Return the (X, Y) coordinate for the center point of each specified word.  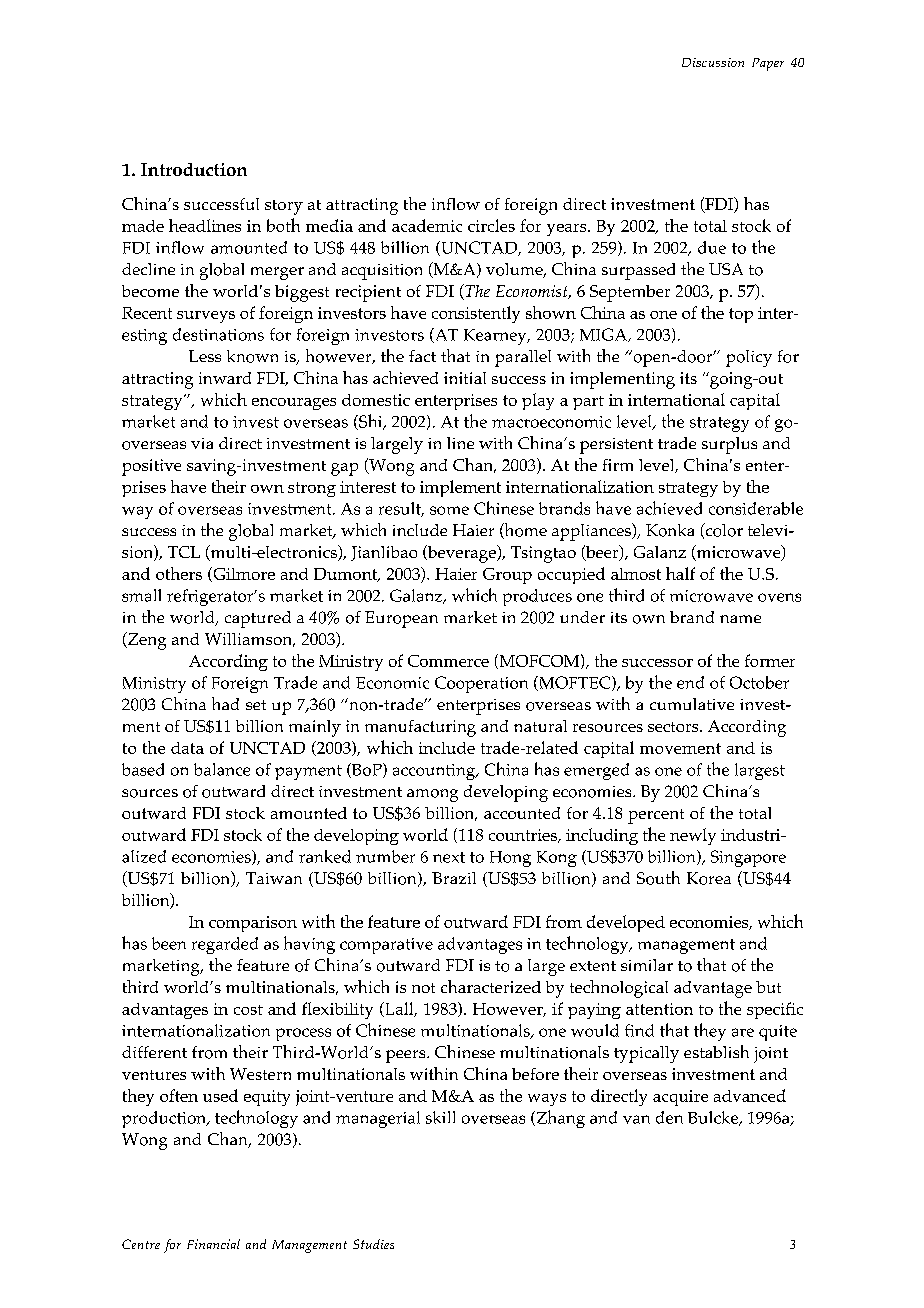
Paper (768, 64)
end (690, 682)
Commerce (448, 661)
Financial (213, 1244)
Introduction (194, 169)
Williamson (250, 640)
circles (491, 225)
